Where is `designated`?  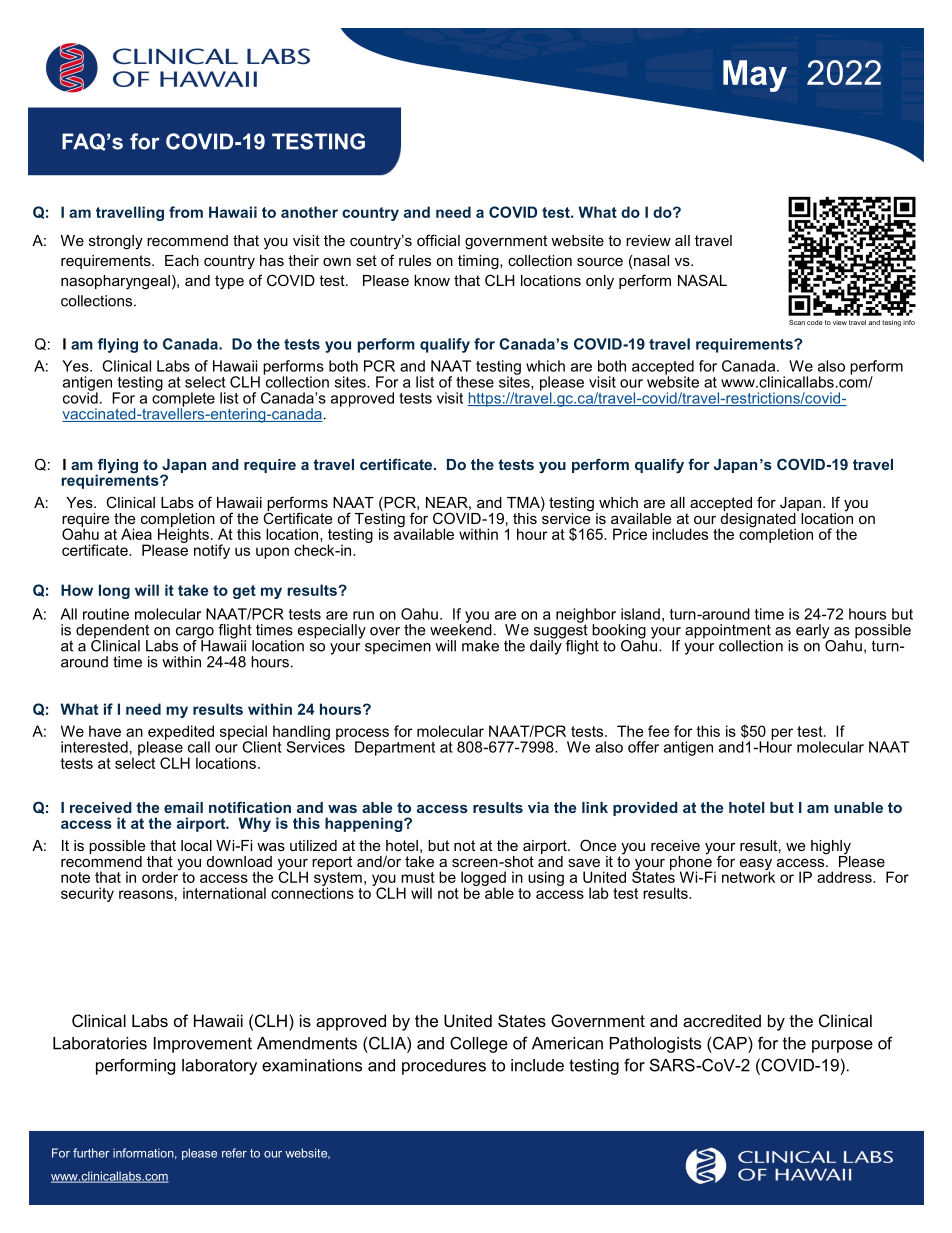
designated is located at coordinates (758, 520).
